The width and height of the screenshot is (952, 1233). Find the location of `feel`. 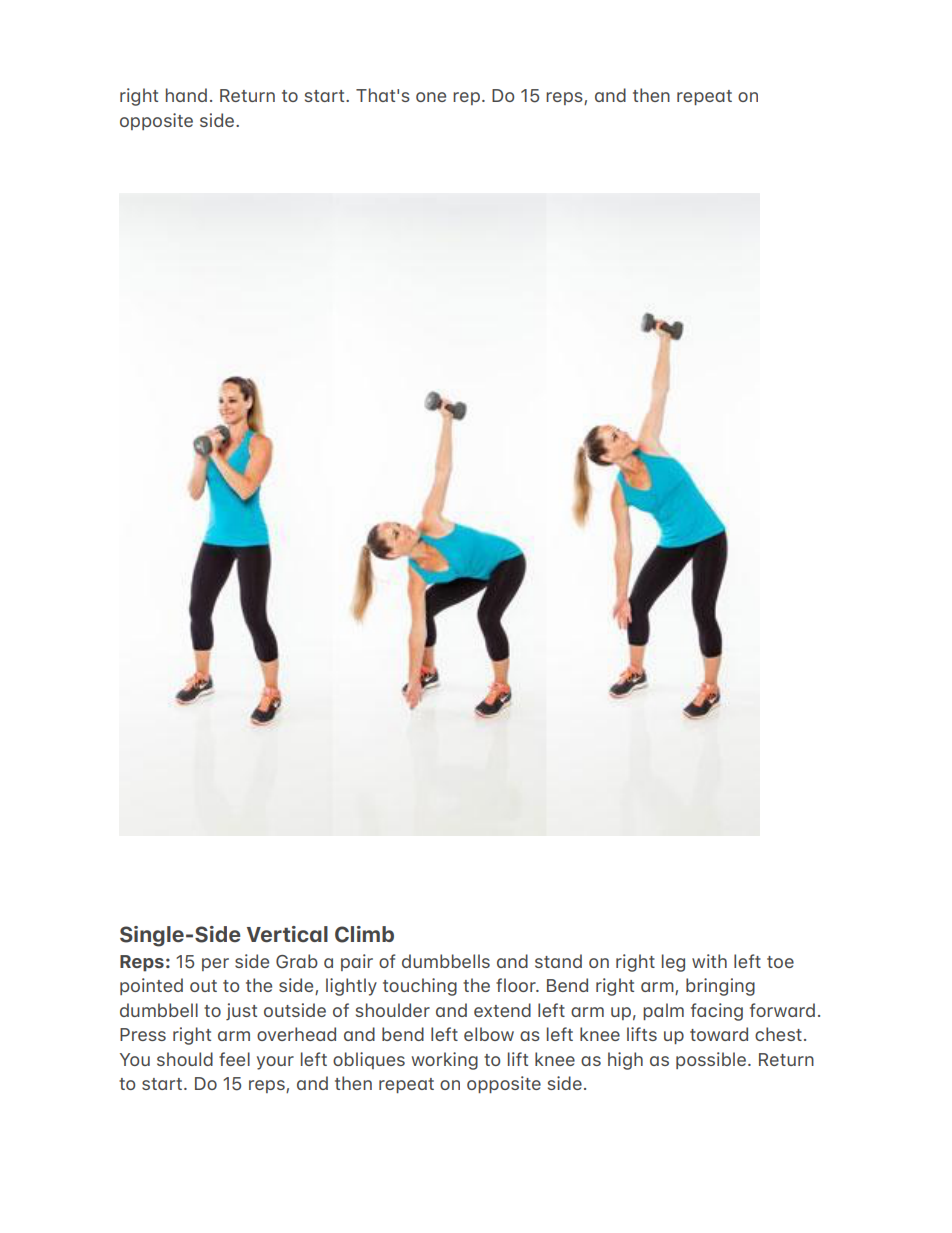

feel is located at coordinates (234, 1059).
